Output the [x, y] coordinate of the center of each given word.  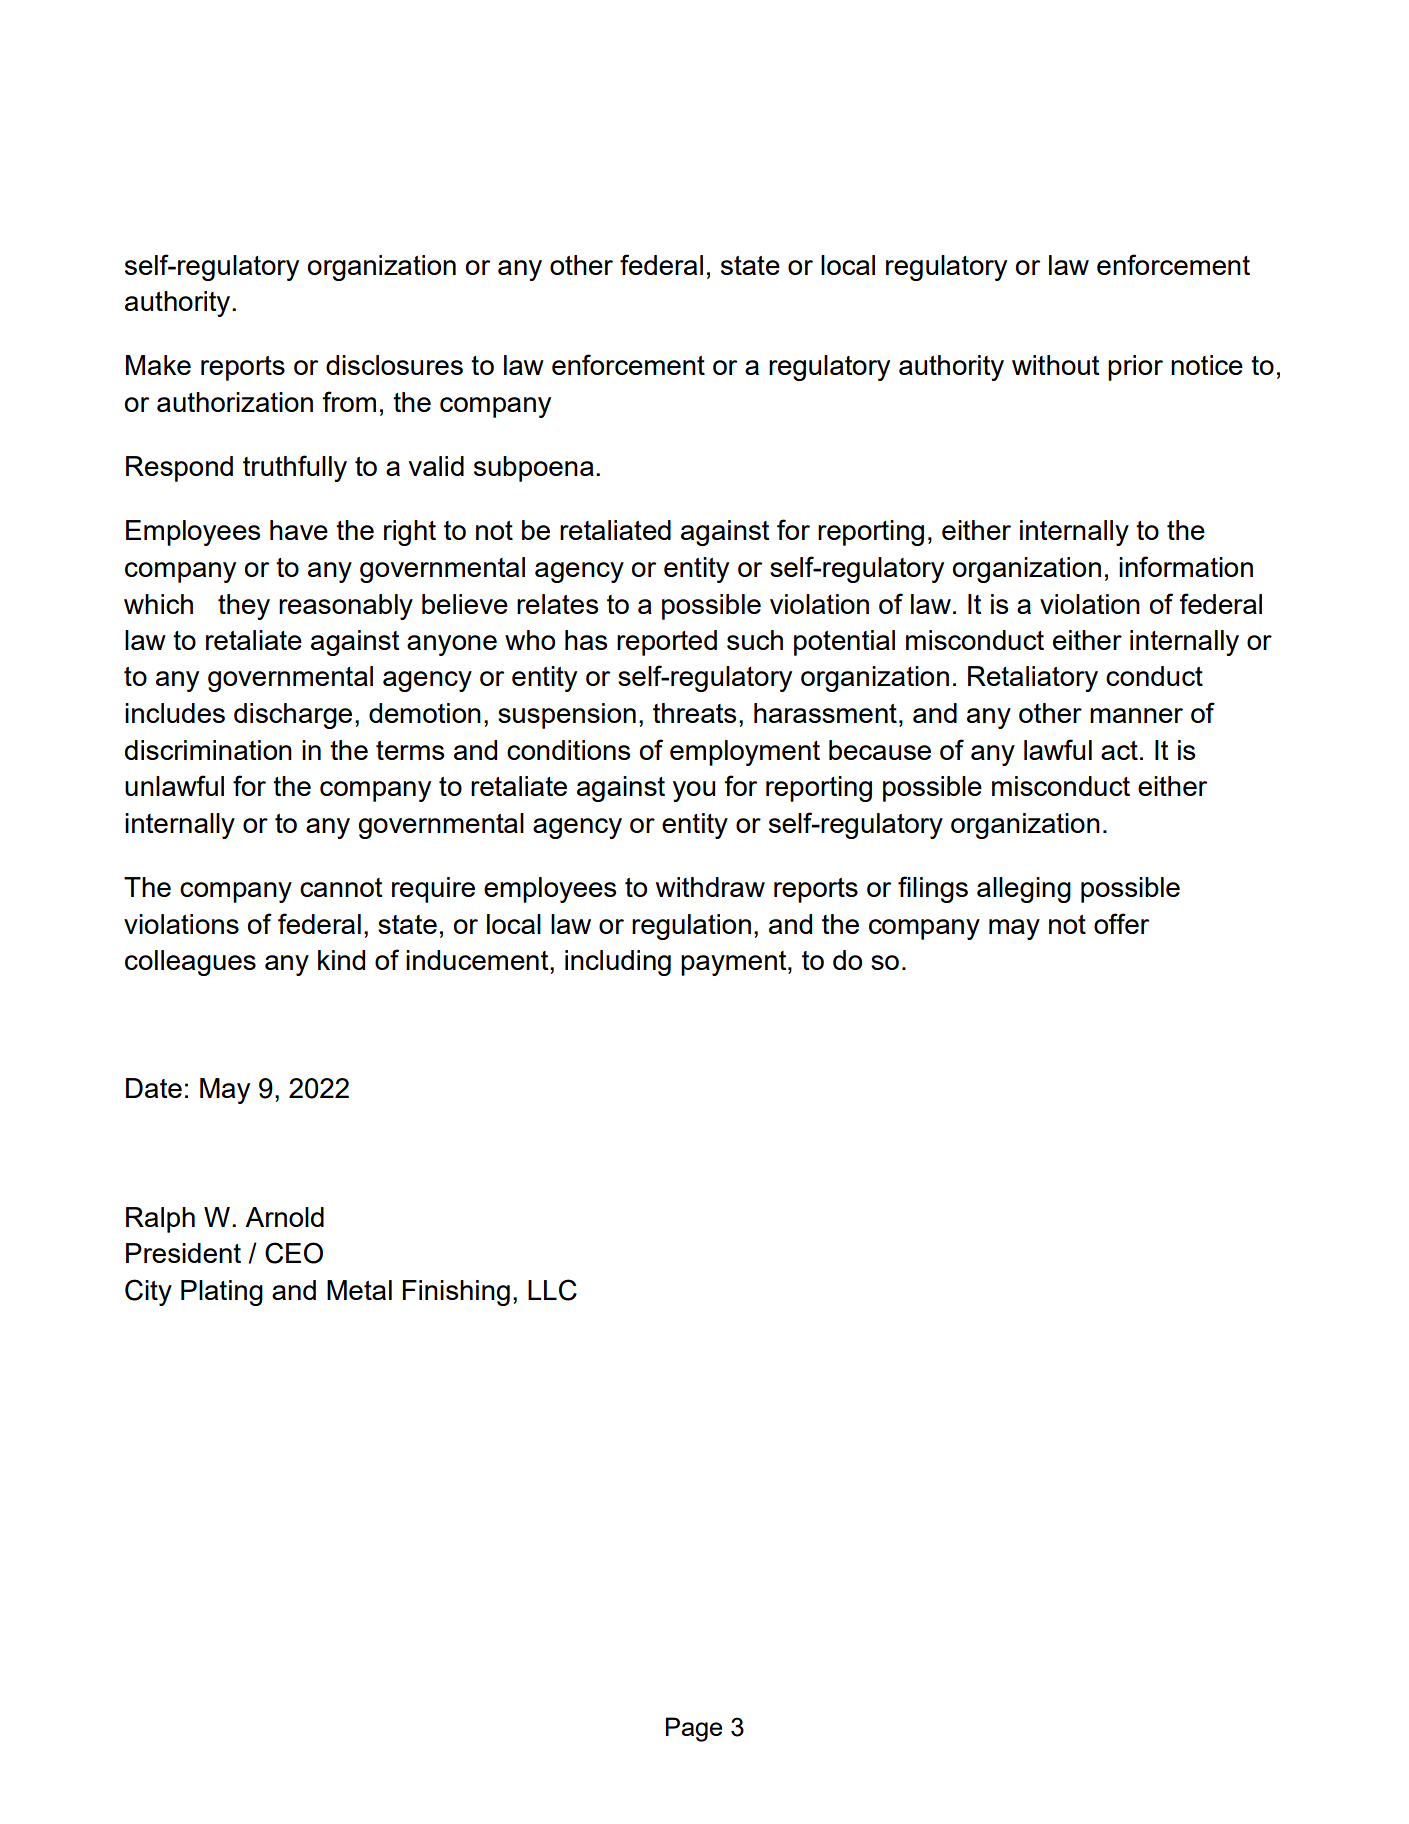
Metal [359, 1290]
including [618, 963]
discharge [293, 716]
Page [694, 1729]
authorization [235, 402]
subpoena [534, 469]
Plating [222, 1293]
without [1055, 365]
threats [694, 713]
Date [154, 1088]
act [1119, 750]
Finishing [456, 1293]
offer [1121, 923]
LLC [552, 1290]
